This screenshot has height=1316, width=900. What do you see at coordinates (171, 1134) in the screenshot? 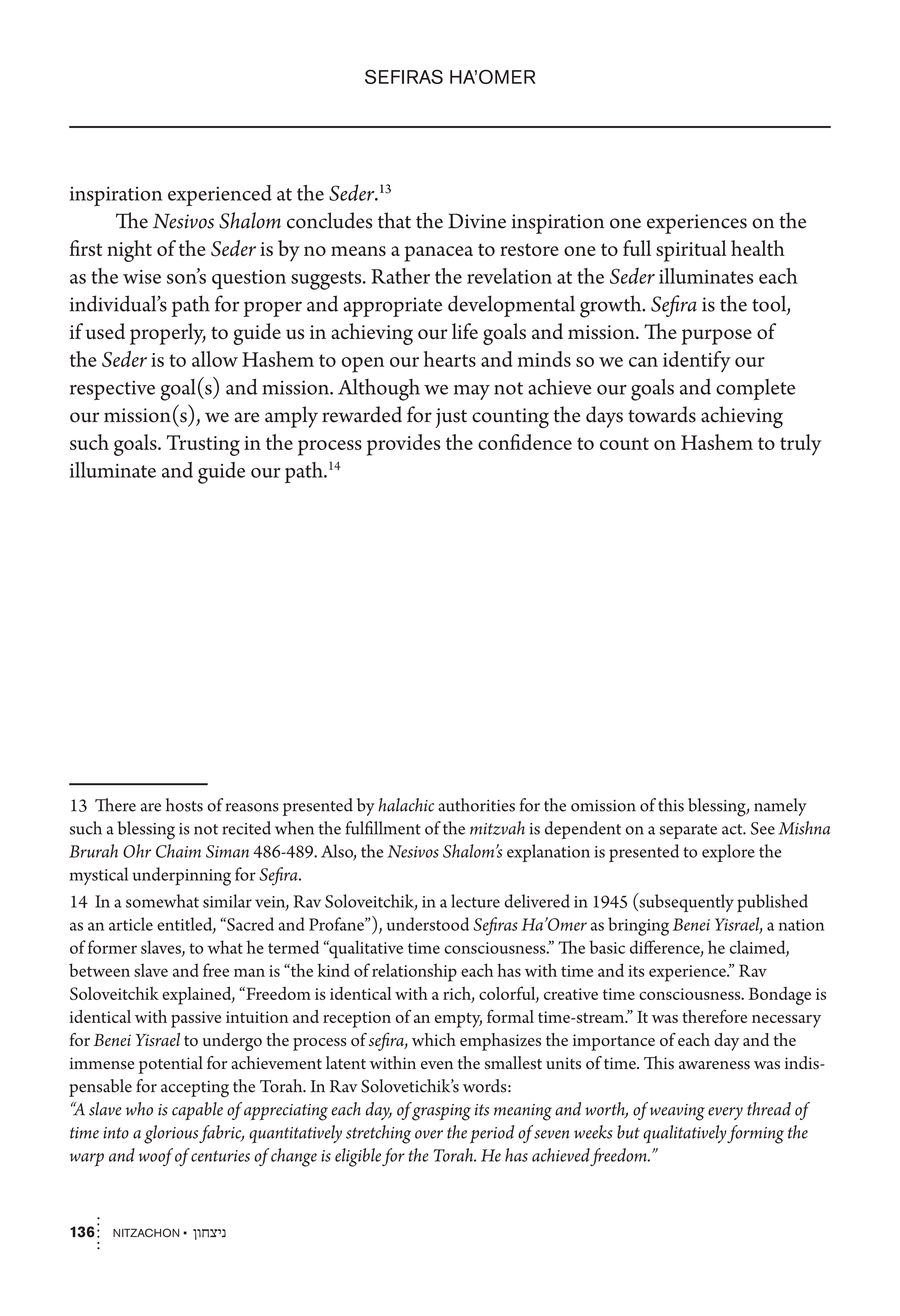
I see `glorious` at bounding box center [171, 1134].
